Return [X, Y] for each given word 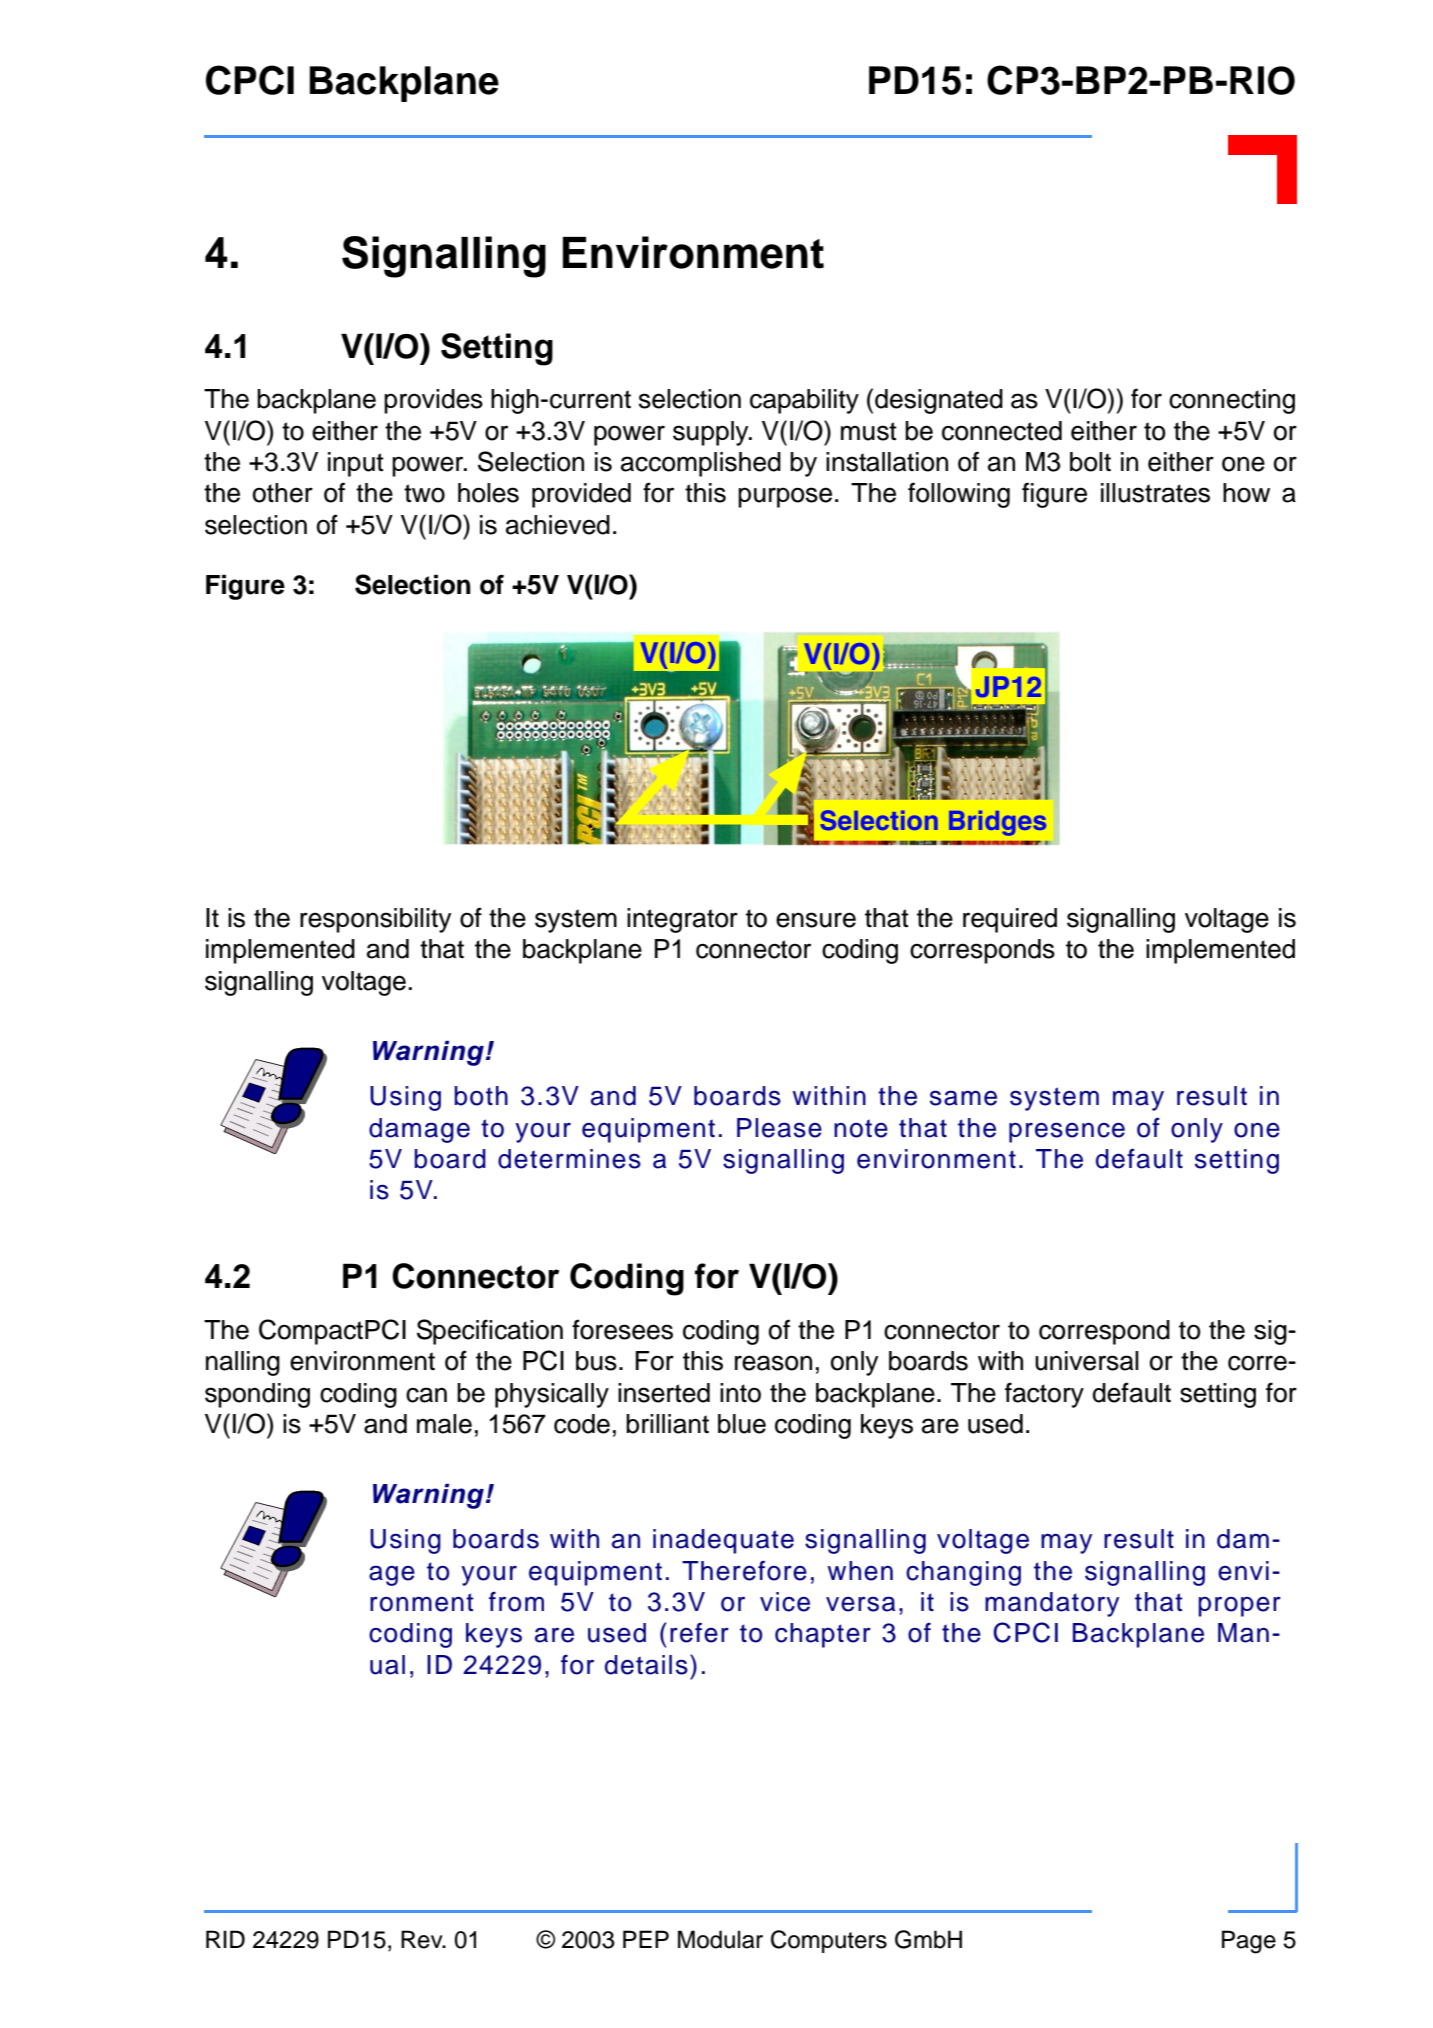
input [356, 464]
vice [785, 1602]
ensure [816, 920]
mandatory [1052, 1604]
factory [1044, 1395]
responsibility [375, 920]
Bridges [997, 823]
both [481, 1096]
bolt [1090, 462]
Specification [490, 1332]
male [444, 1424]
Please [779, 1128]
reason [773, 1363]
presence [1067, 1132]
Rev [423, 1939]
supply [712, 433]
